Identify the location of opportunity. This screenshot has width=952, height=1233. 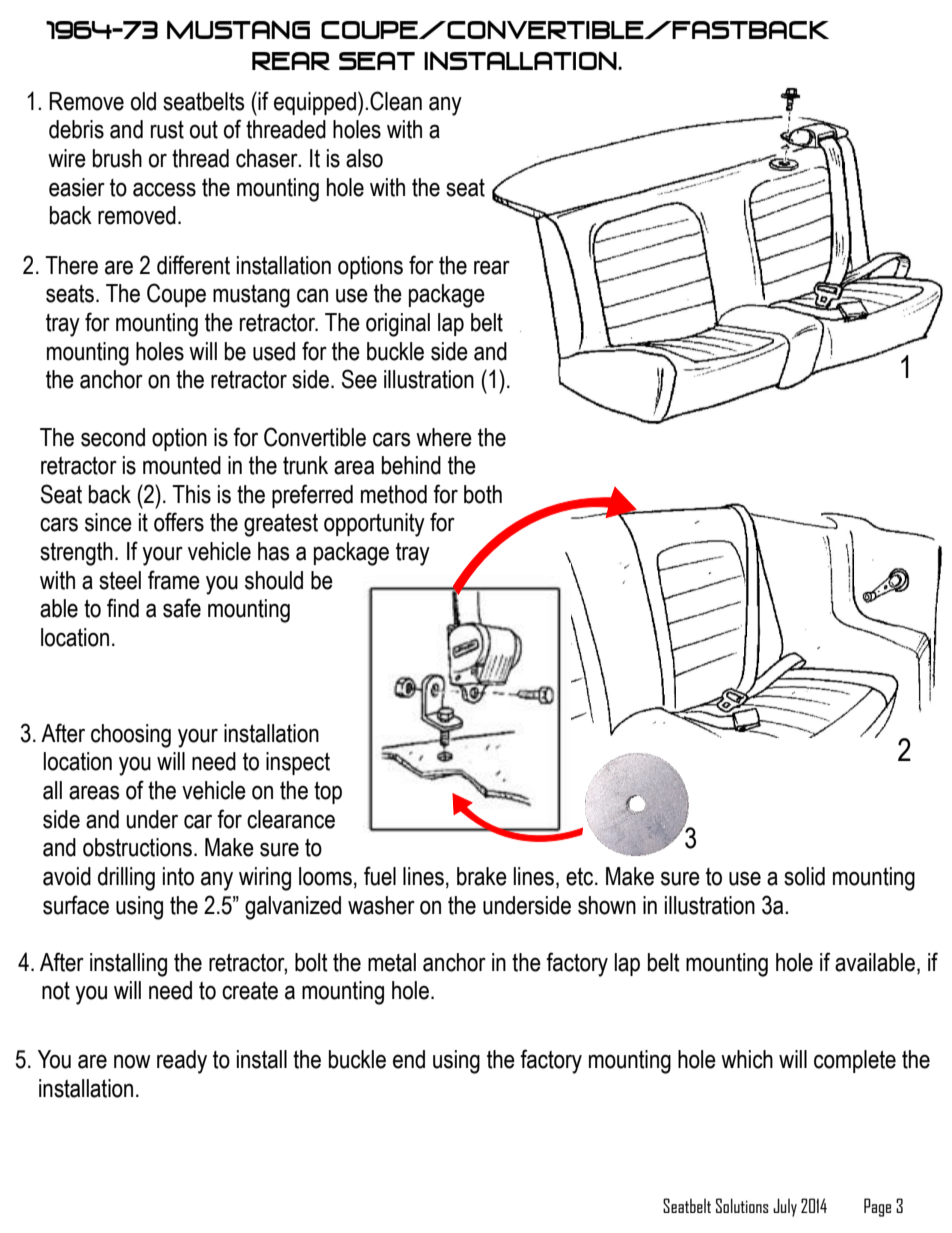
(374, 525).
